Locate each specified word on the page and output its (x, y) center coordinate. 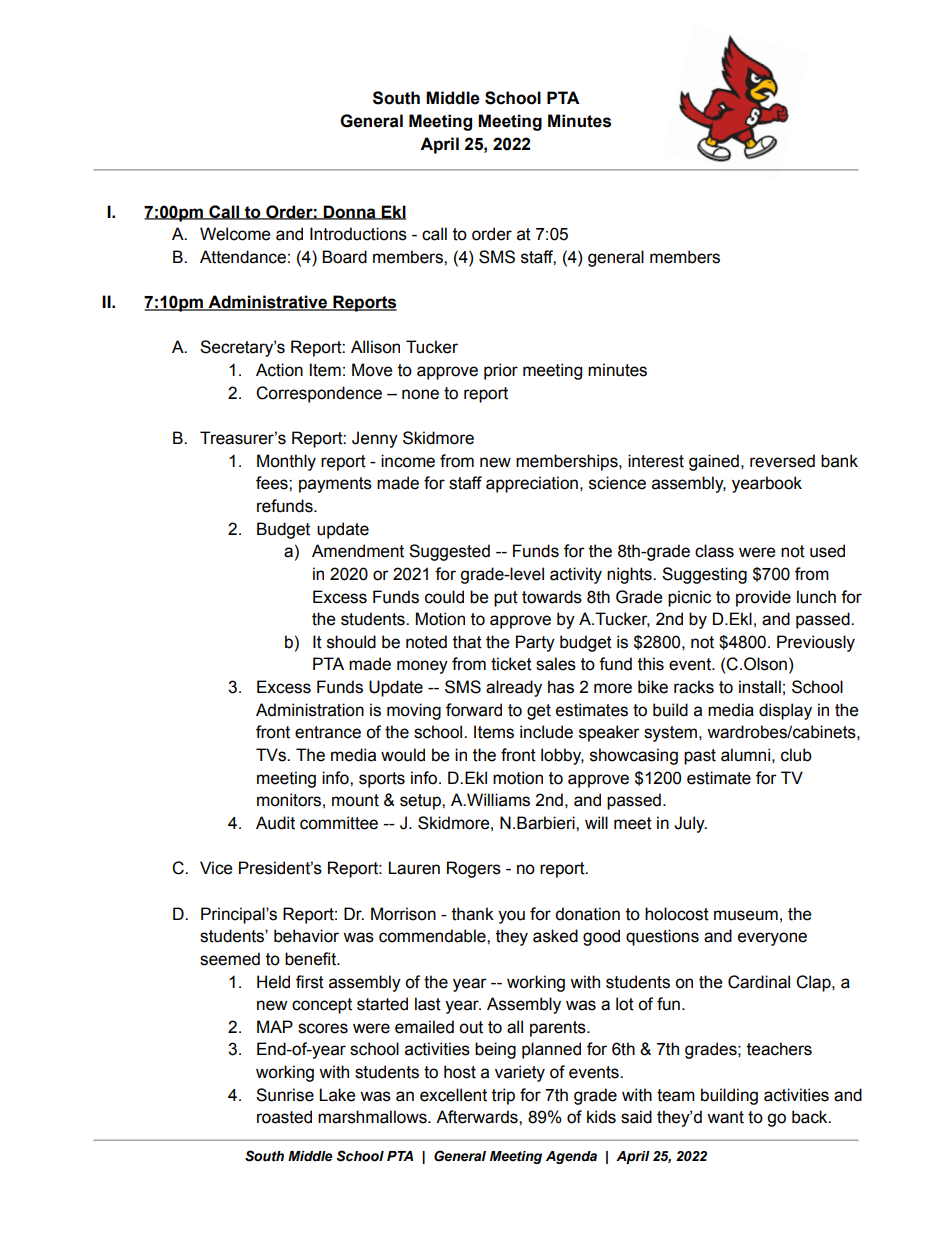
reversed (782, 461)
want (725, 1117)
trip (503, 1096)
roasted (284, 1117)
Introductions (358, 234)
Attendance (243, 257)
